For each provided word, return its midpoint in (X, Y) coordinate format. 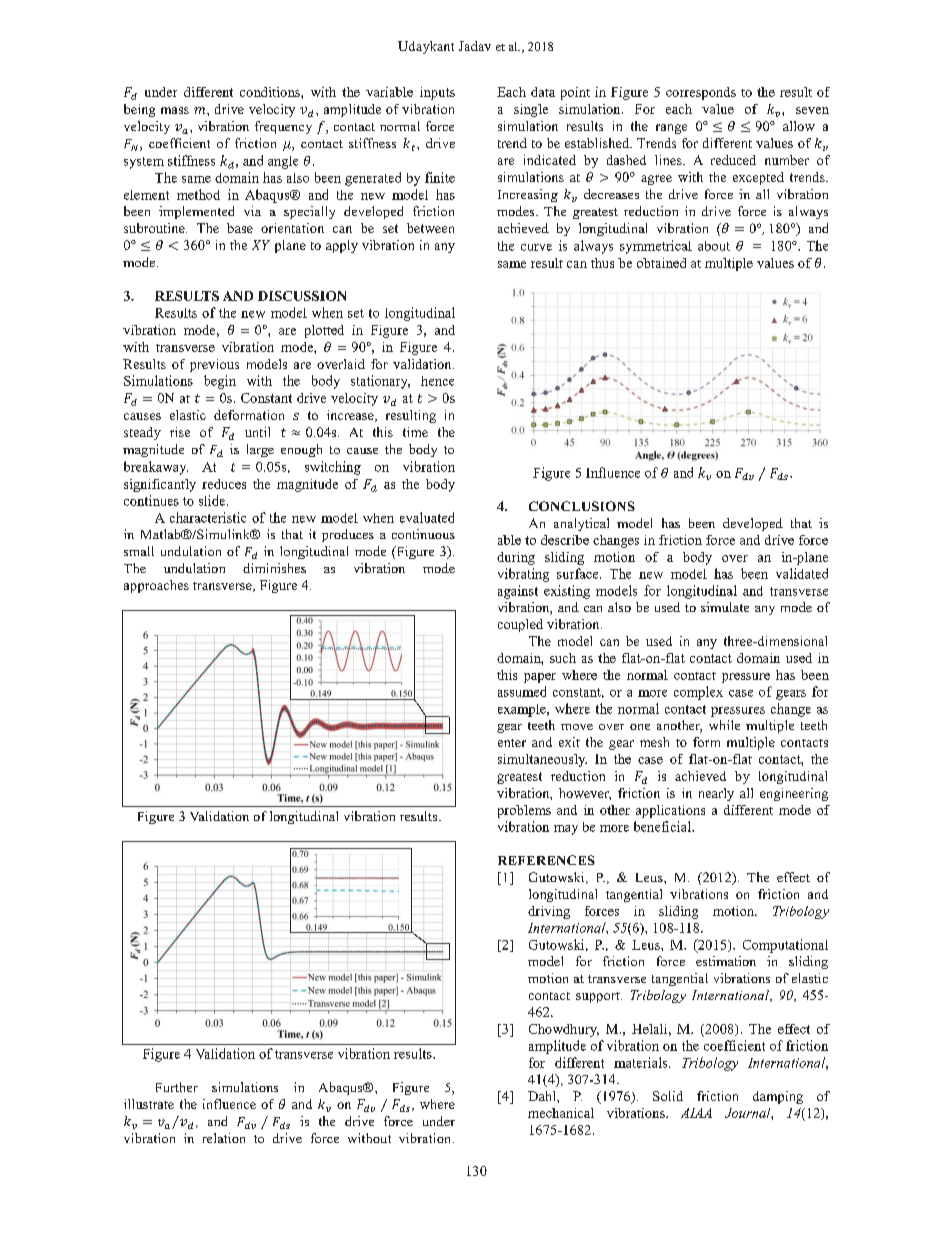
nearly (716, 794)
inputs (437, 93)
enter (512, 743)
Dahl (543, 1096)
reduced (733, 160)
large (260, 450)
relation (224, 1138)
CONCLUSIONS (582, 506)
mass (175, 110)
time (415, 432)
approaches (156, 586)
